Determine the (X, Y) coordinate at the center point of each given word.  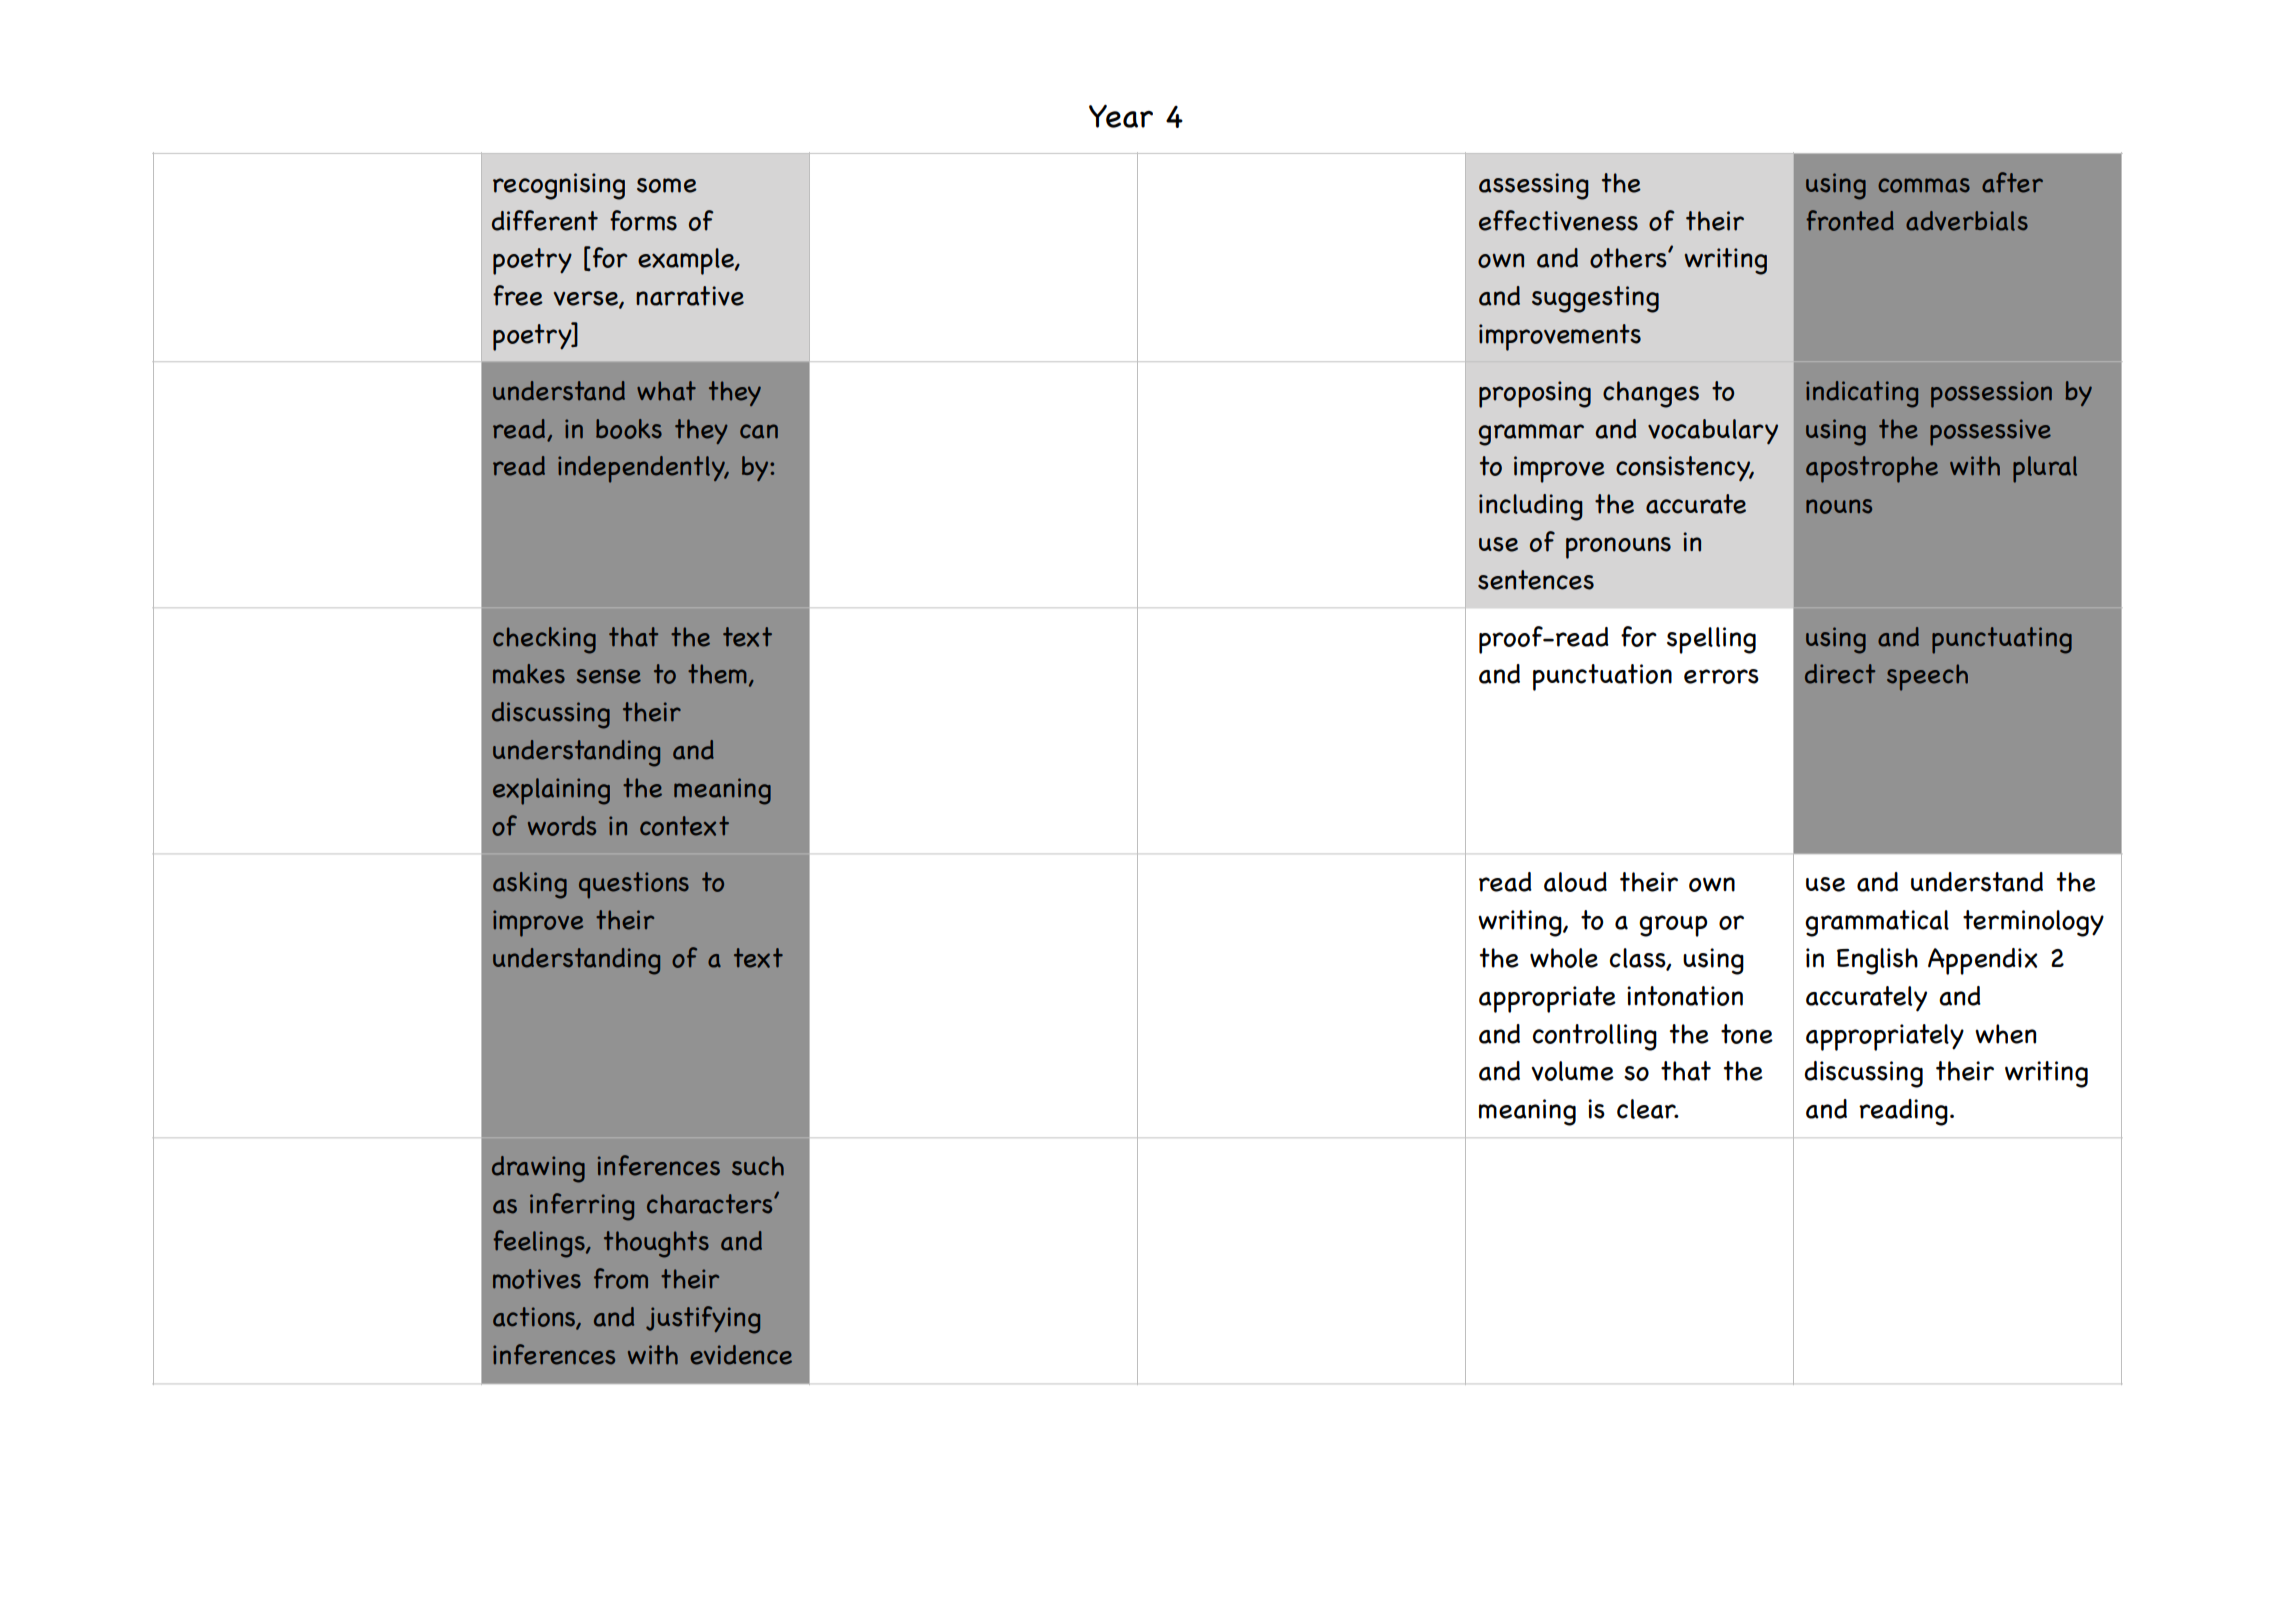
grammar (1531, 435)
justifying (703, 1320)
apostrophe (1872, 469)
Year (1121, 116)
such (758, 1166)
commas (1924, 185)
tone (1747, 1034)
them (717, 674)
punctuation (1602, 677)
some (667, 185)
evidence (741, 1355)
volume (1572, 1071)
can (759, 431)
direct (1840, 674)
